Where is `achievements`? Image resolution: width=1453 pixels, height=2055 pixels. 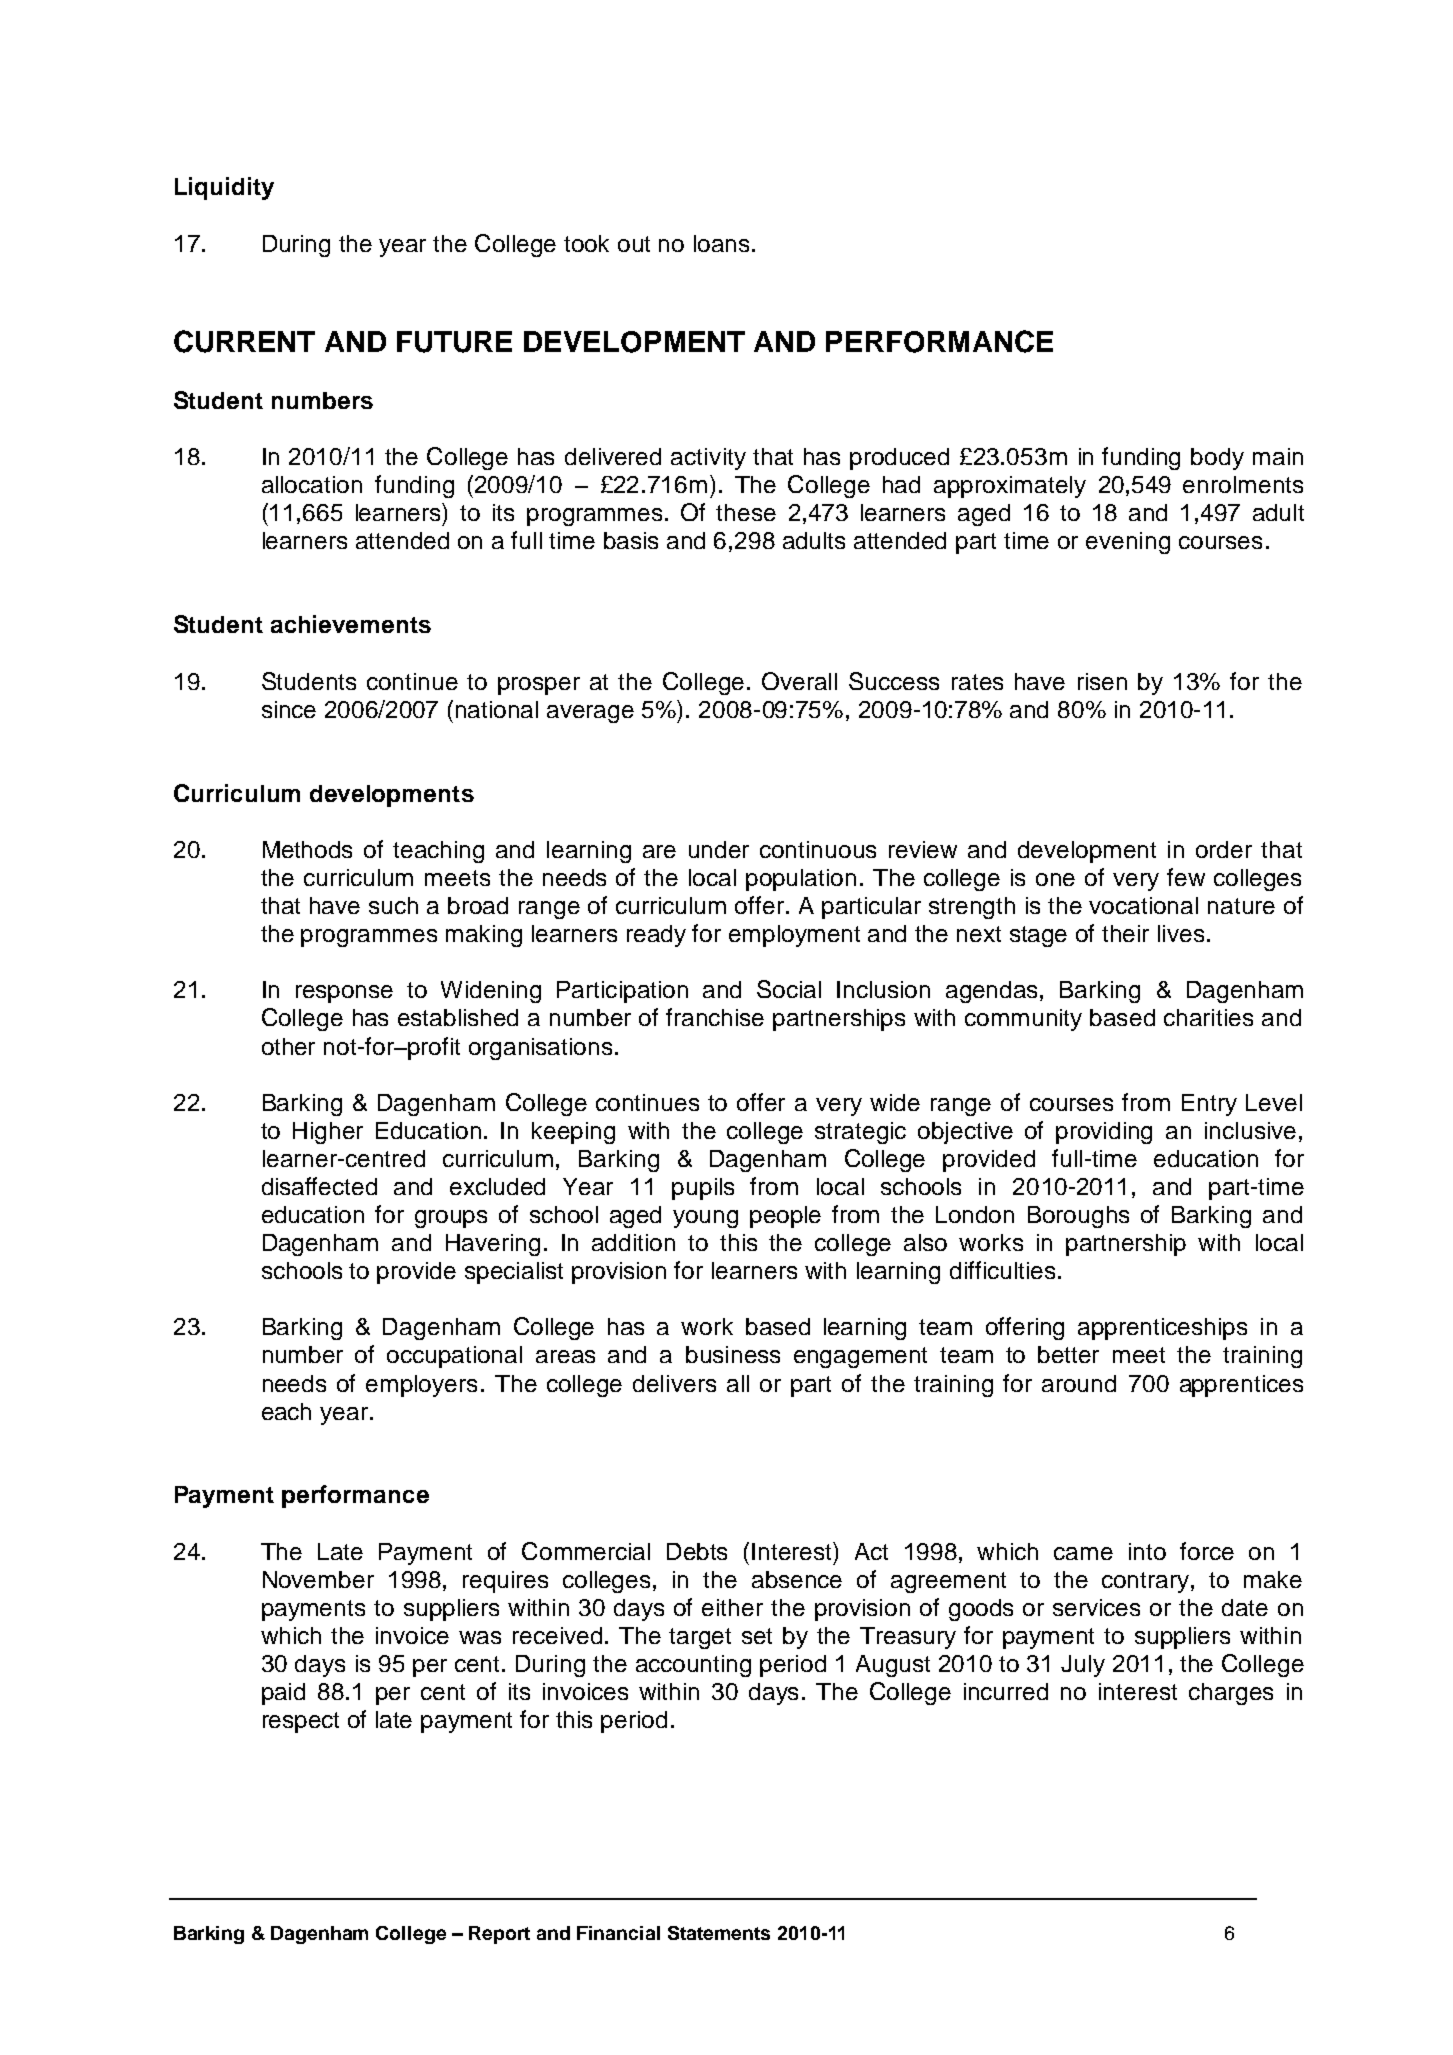
achievements is located at coordinates (351, 624).
